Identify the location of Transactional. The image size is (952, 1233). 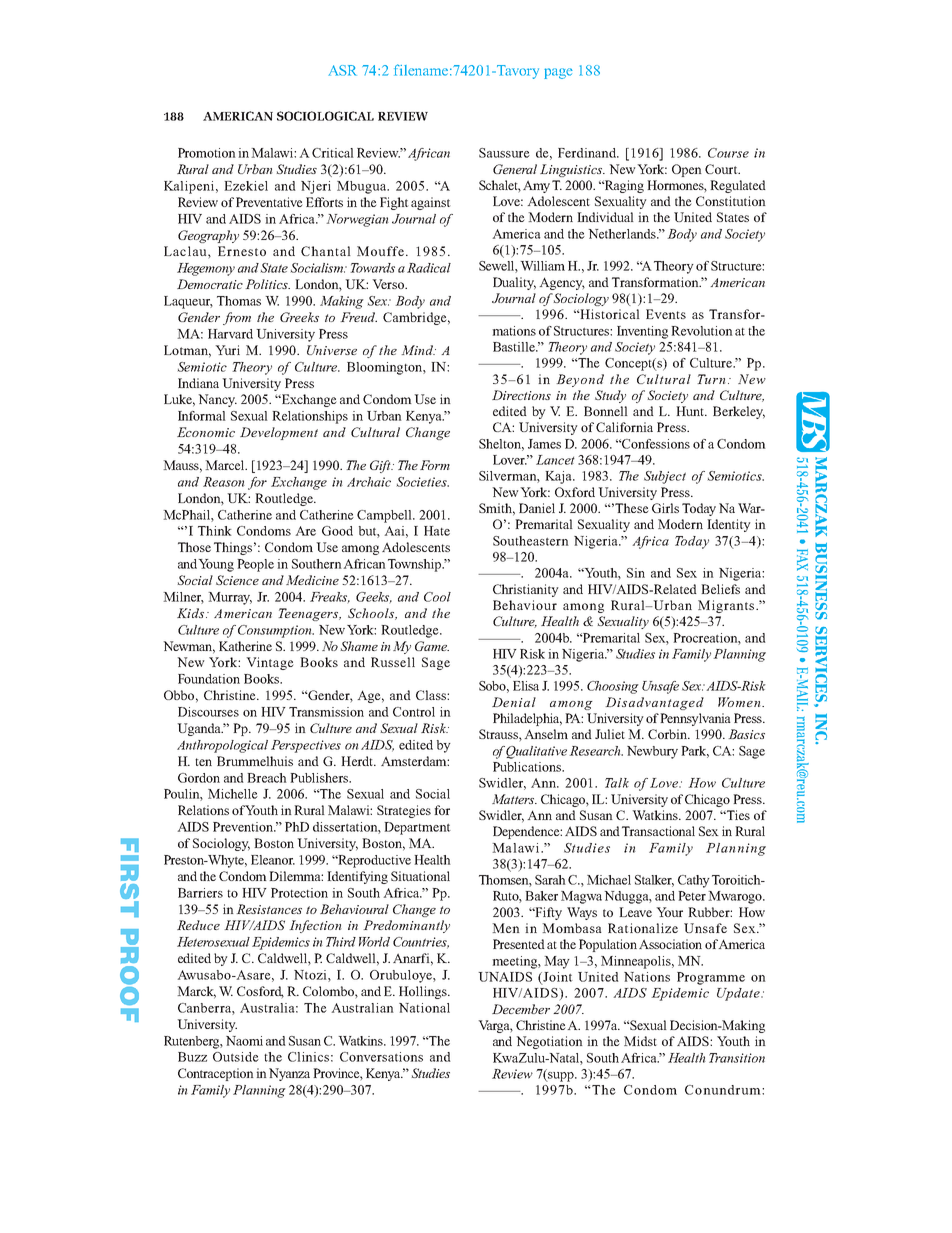
(658, 831).
